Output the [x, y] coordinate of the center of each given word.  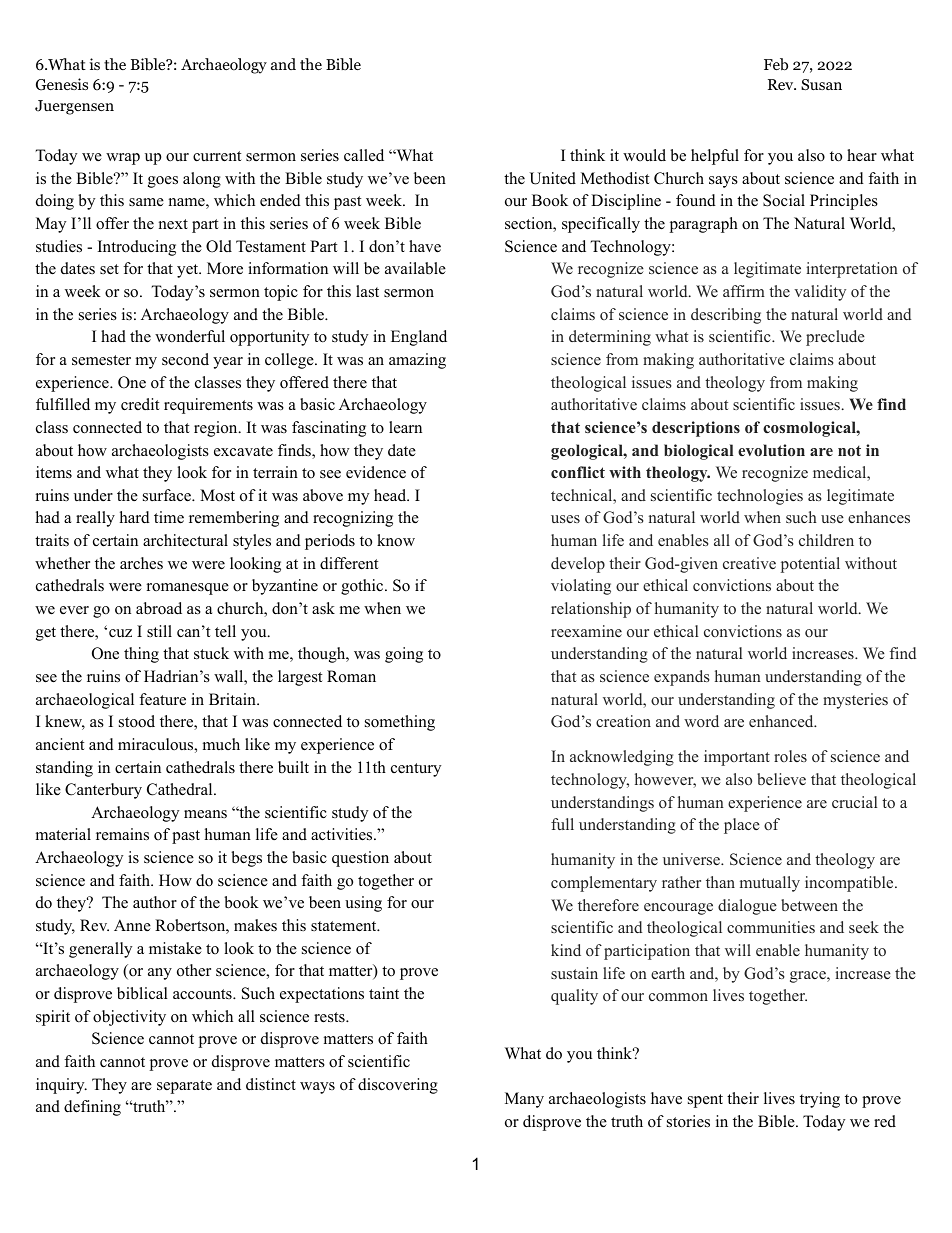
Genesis [62, 84]
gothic [363, 587]
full [562, 824]
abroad [159, 608]
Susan [821, 85]
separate [184, 1087]
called [364, 155]
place [742, 826]
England [419, 338]
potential [810, 565]
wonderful [190, 336]
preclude [835, 338]
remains [122, 834]
